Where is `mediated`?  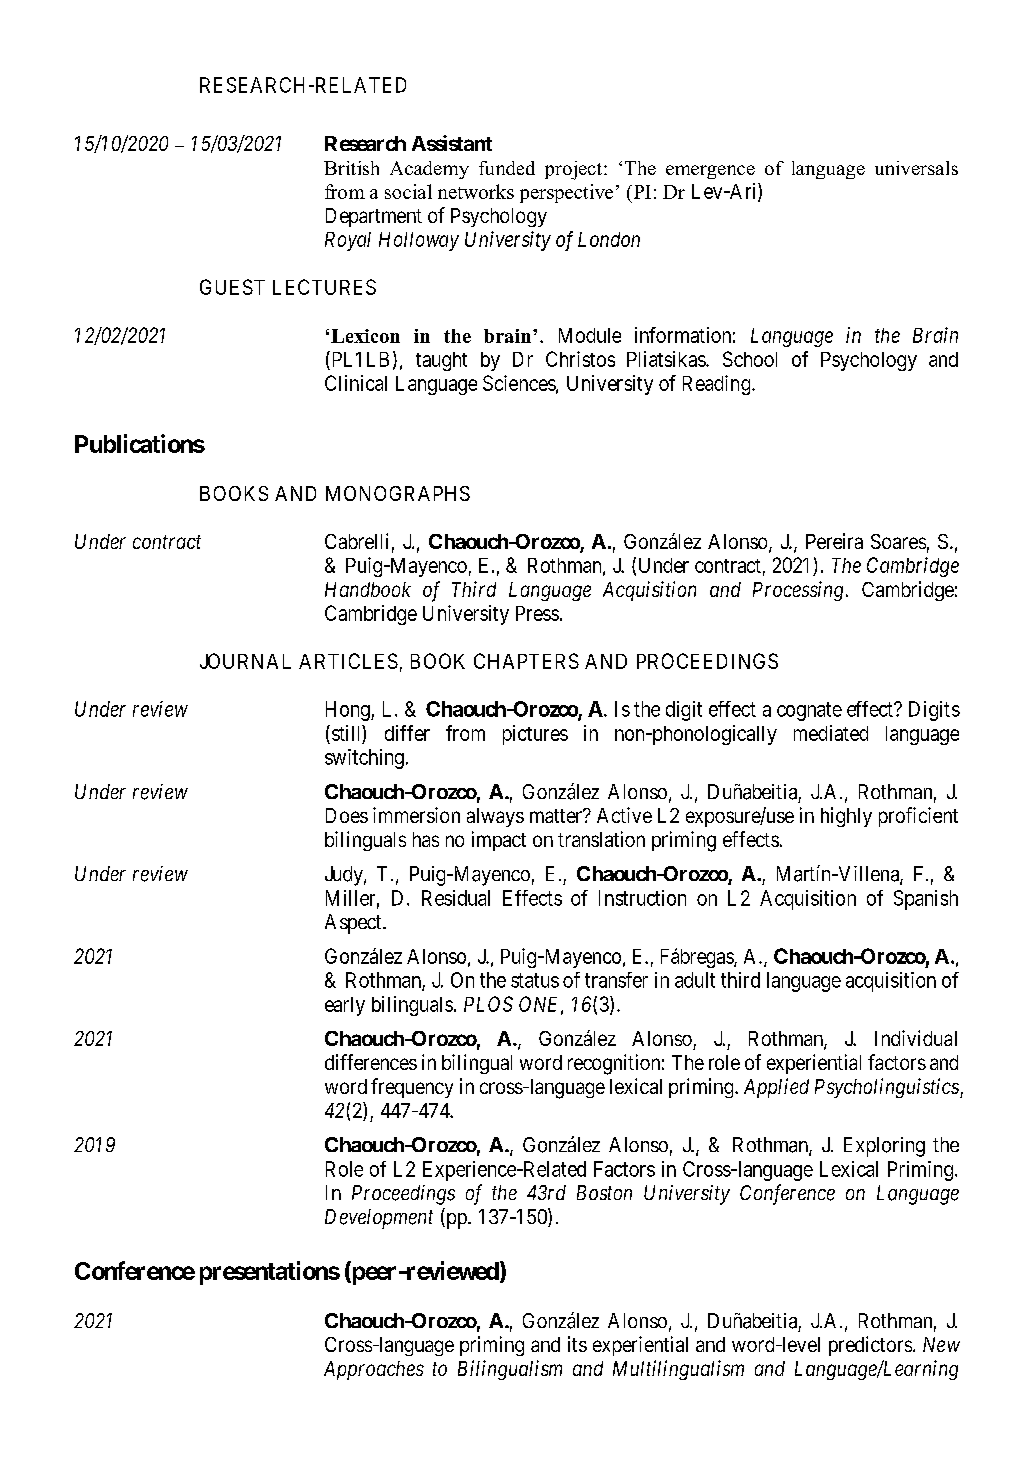 mediated is located at coordinates (831, 733).
